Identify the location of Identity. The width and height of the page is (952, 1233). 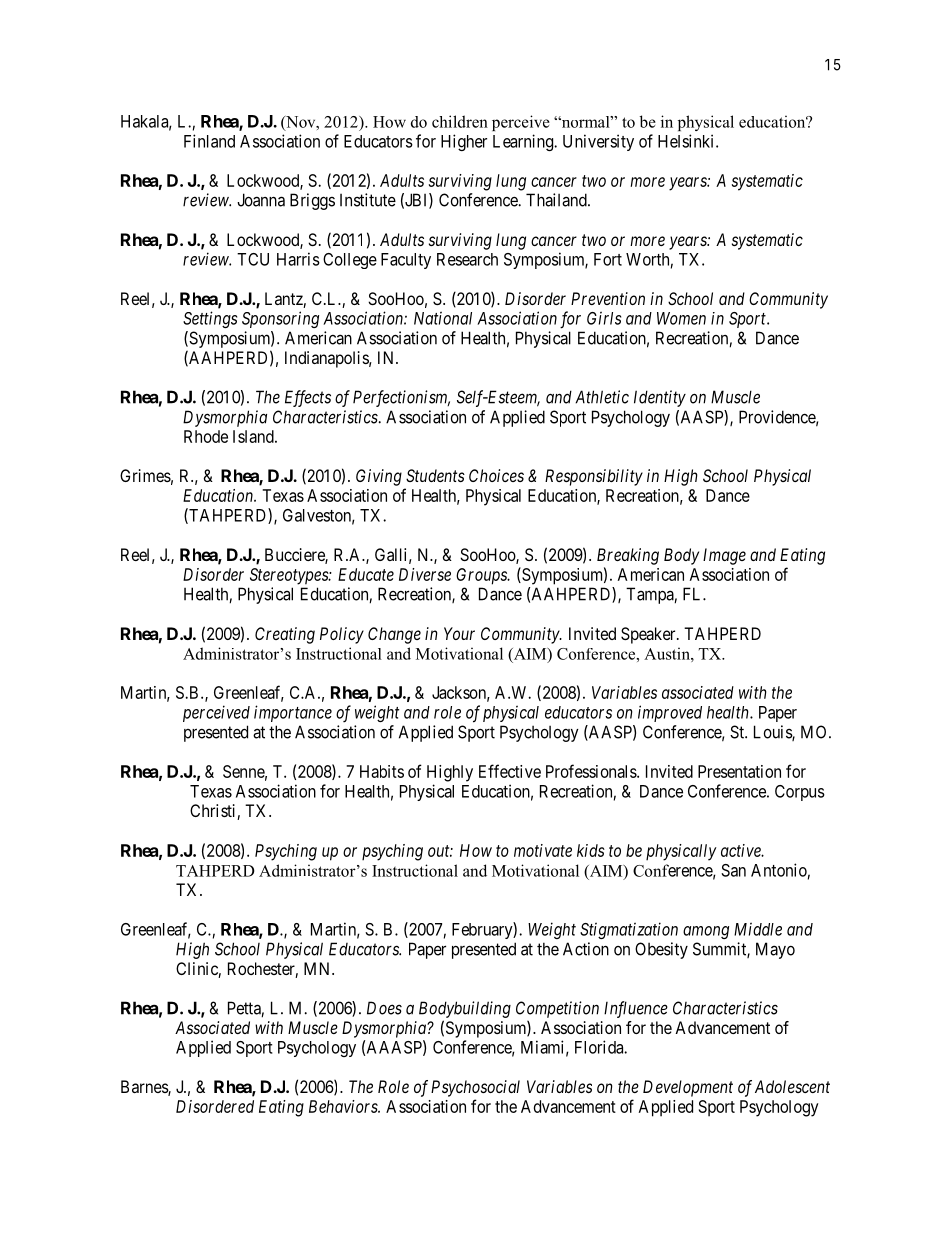
(660, 398).
